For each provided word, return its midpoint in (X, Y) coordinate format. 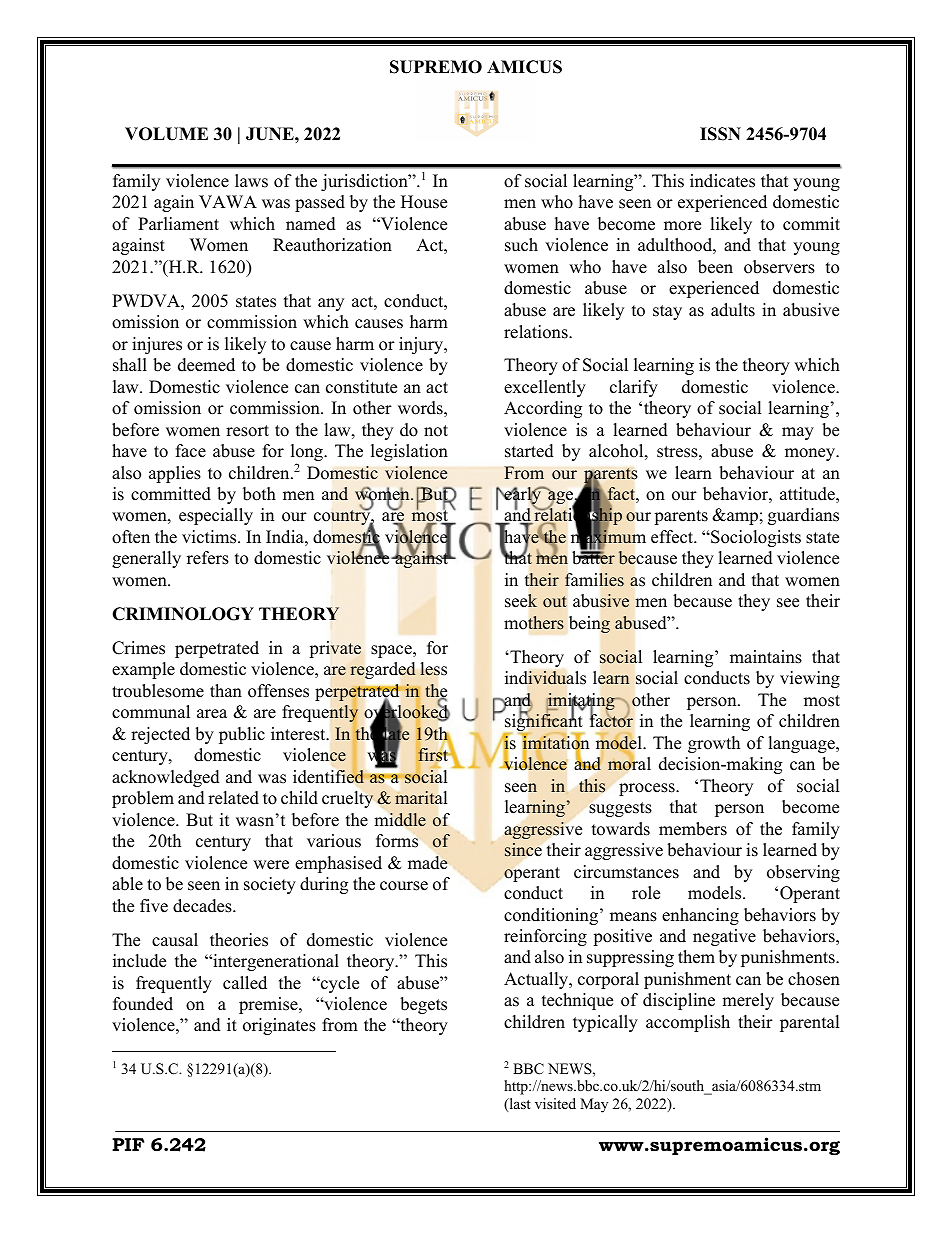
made (428, 863)
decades (203, 906)
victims (210, 537)
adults (733, 310)
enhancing (700, 916)
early (523, 496)
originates (279, 1026)
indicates (722, 181)
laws (251, 181)
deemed (206, 365)
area (212, 714)
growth (714, 744)
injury (422, 345)
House (424, 202)
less (433, 669)
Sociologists (755, 538)
